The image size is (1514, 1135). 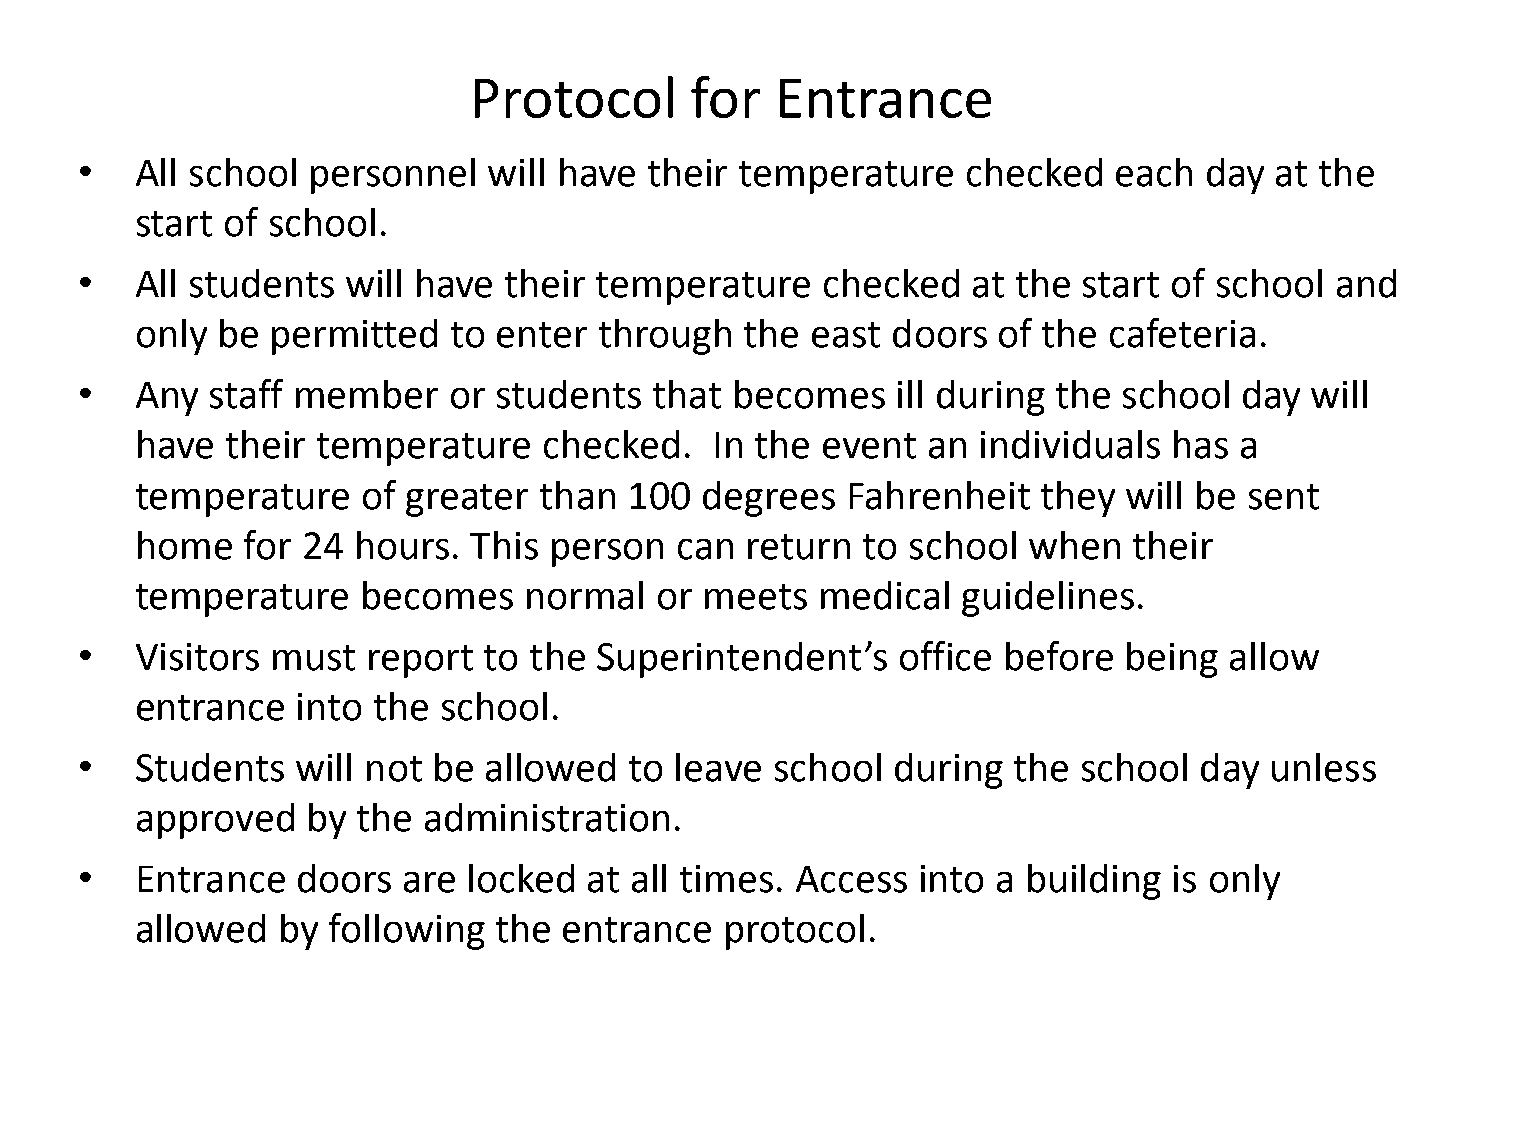 What do you see at coordinates (799, 547) in the image?
I see `return` at bounding box center [799, 547].
